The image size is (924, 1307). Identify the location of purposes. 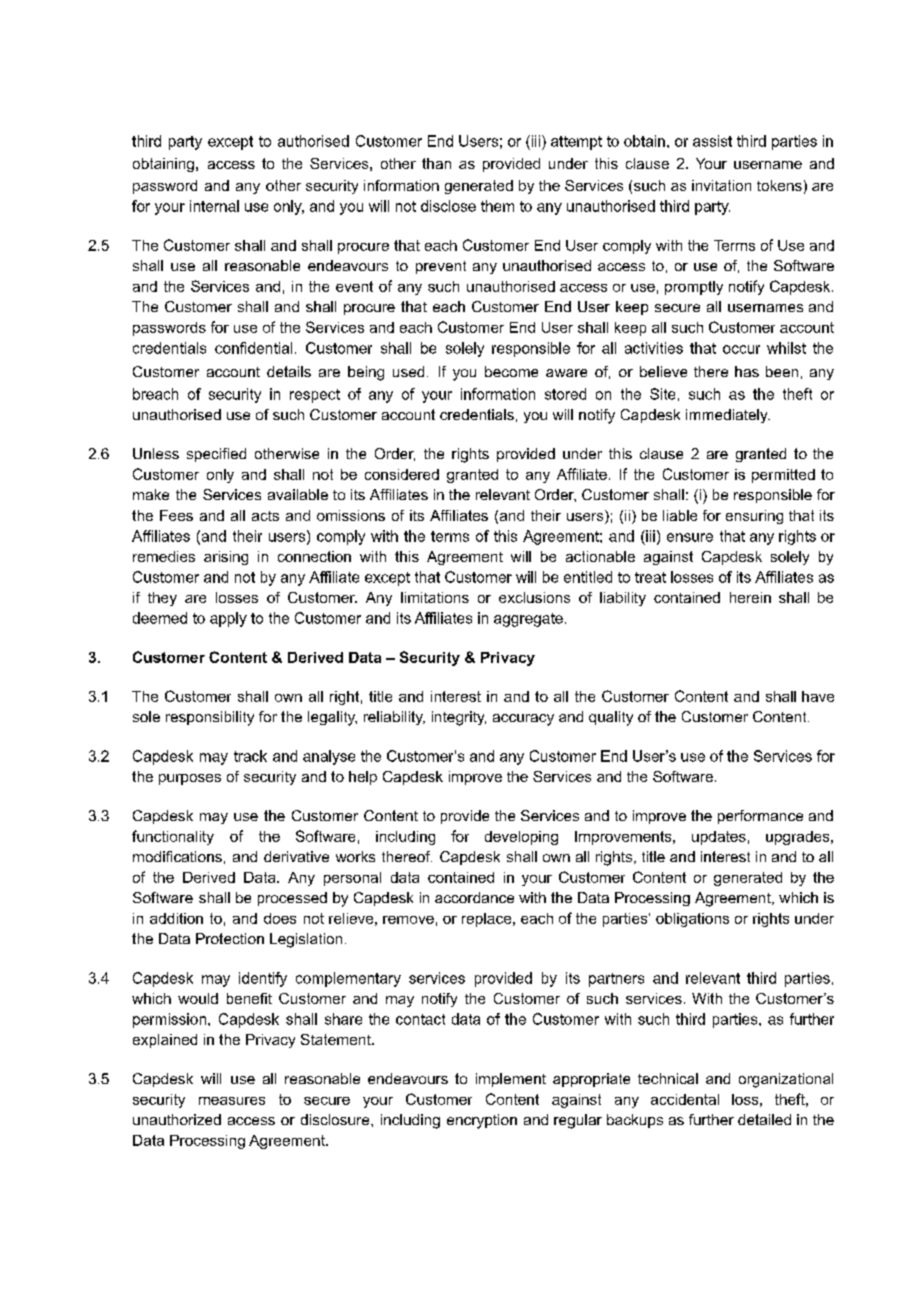
(190, 779).
